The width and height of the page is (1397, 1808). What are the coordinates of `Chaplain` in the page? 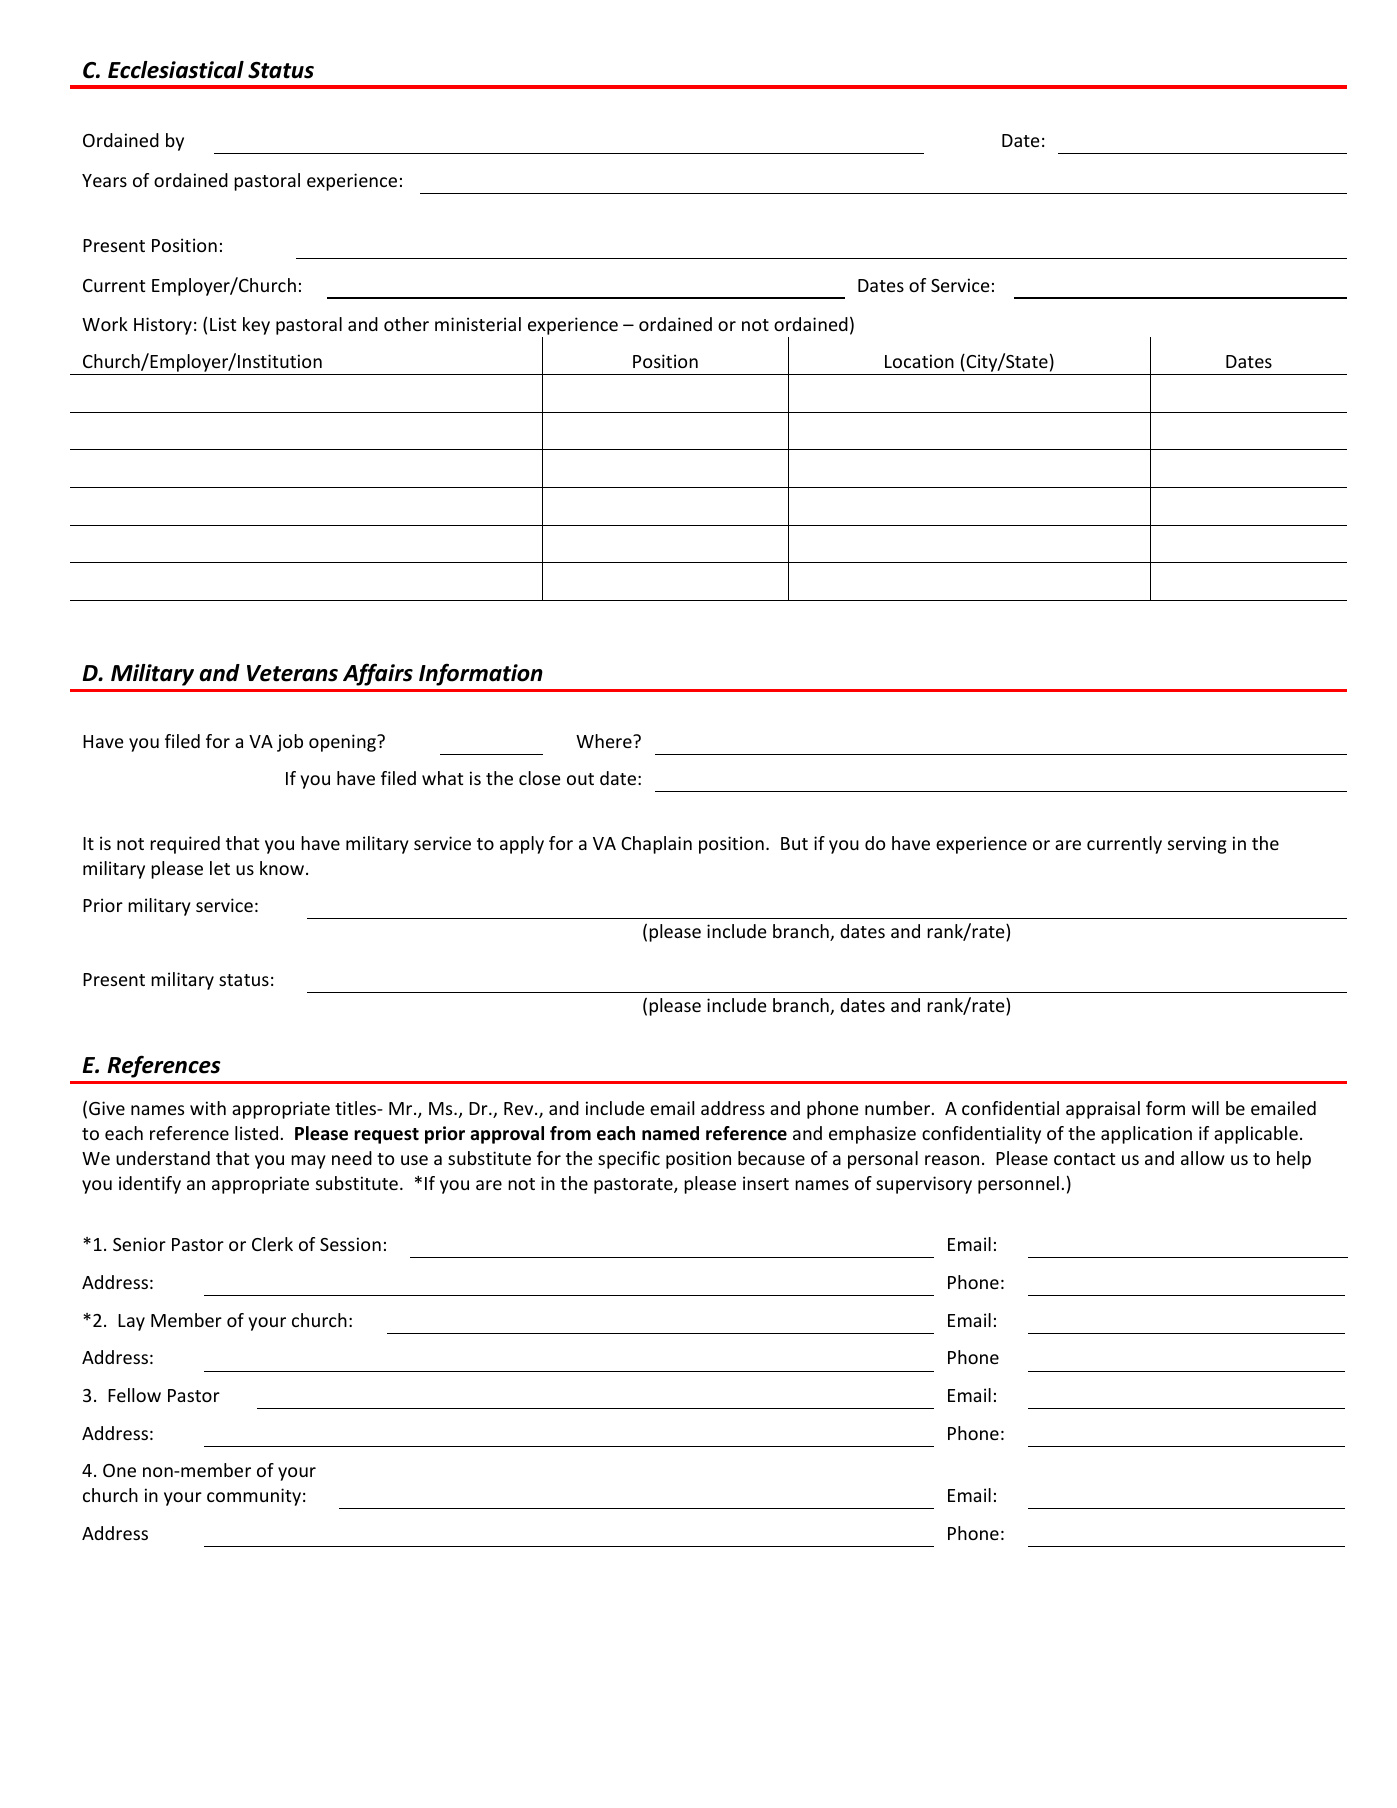 It's located at (656, 845).
